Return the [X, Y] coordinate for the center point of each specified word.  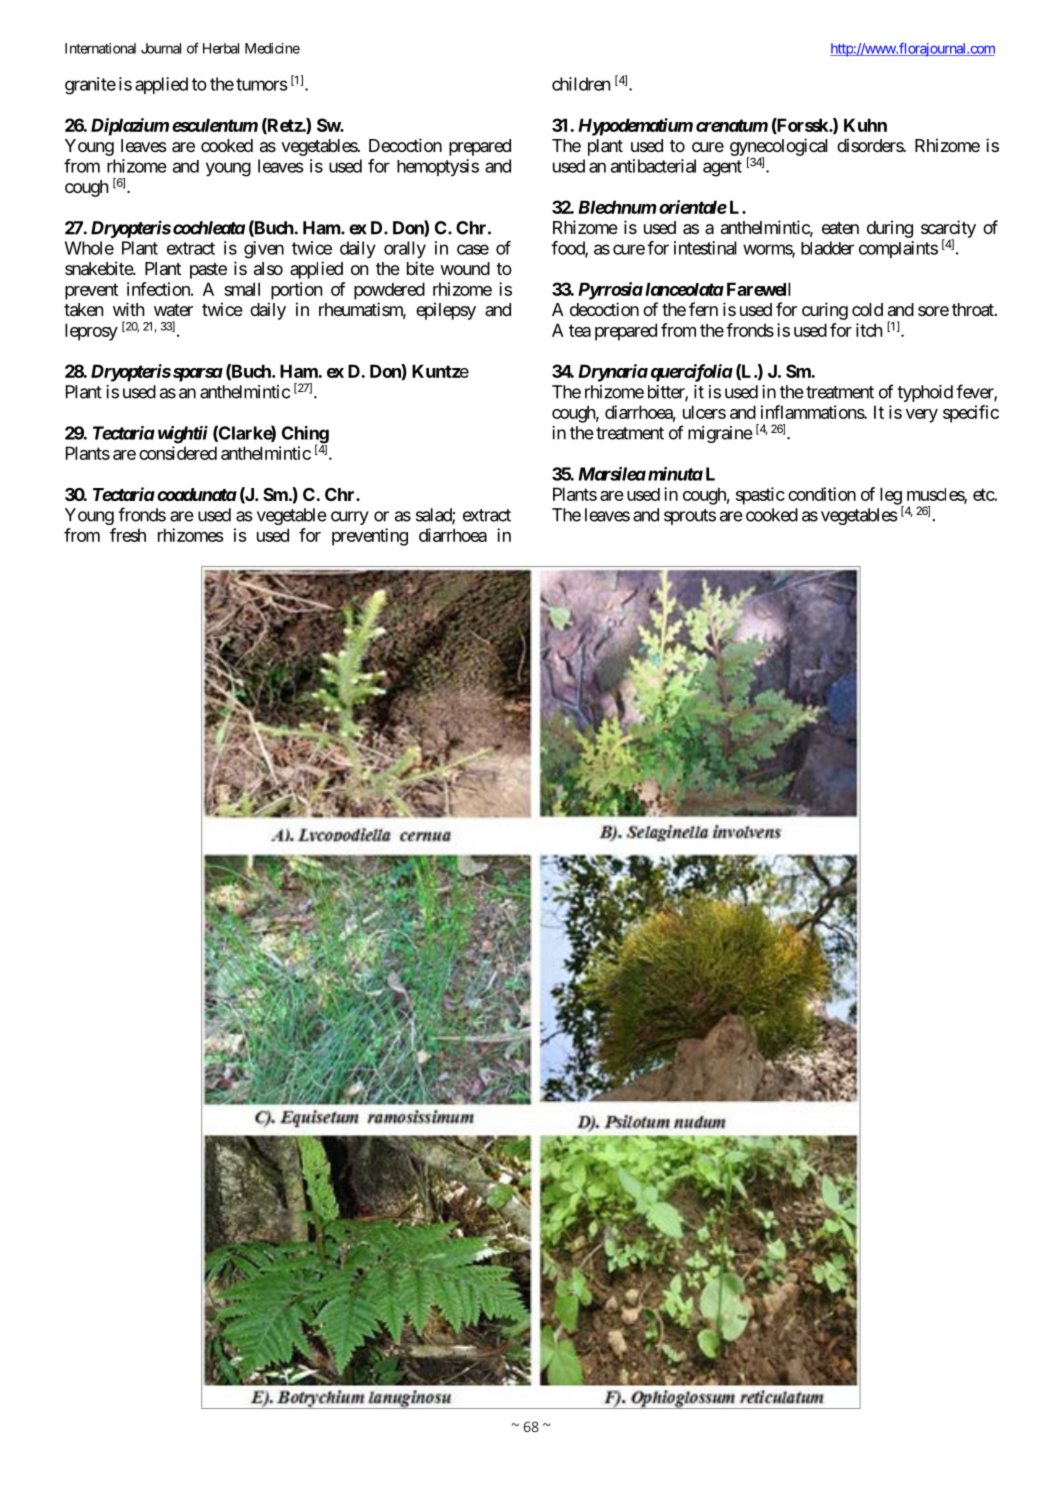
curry [350, 518]
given [264, 250]
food [568, 249]
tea [580, 330]
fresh [128, 535]
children [581, 84]
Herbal [221, 48]
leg [891, 497]
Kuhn [865, 125]
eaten [840, 228]
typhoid [925, 393]
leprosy [91, 332]
